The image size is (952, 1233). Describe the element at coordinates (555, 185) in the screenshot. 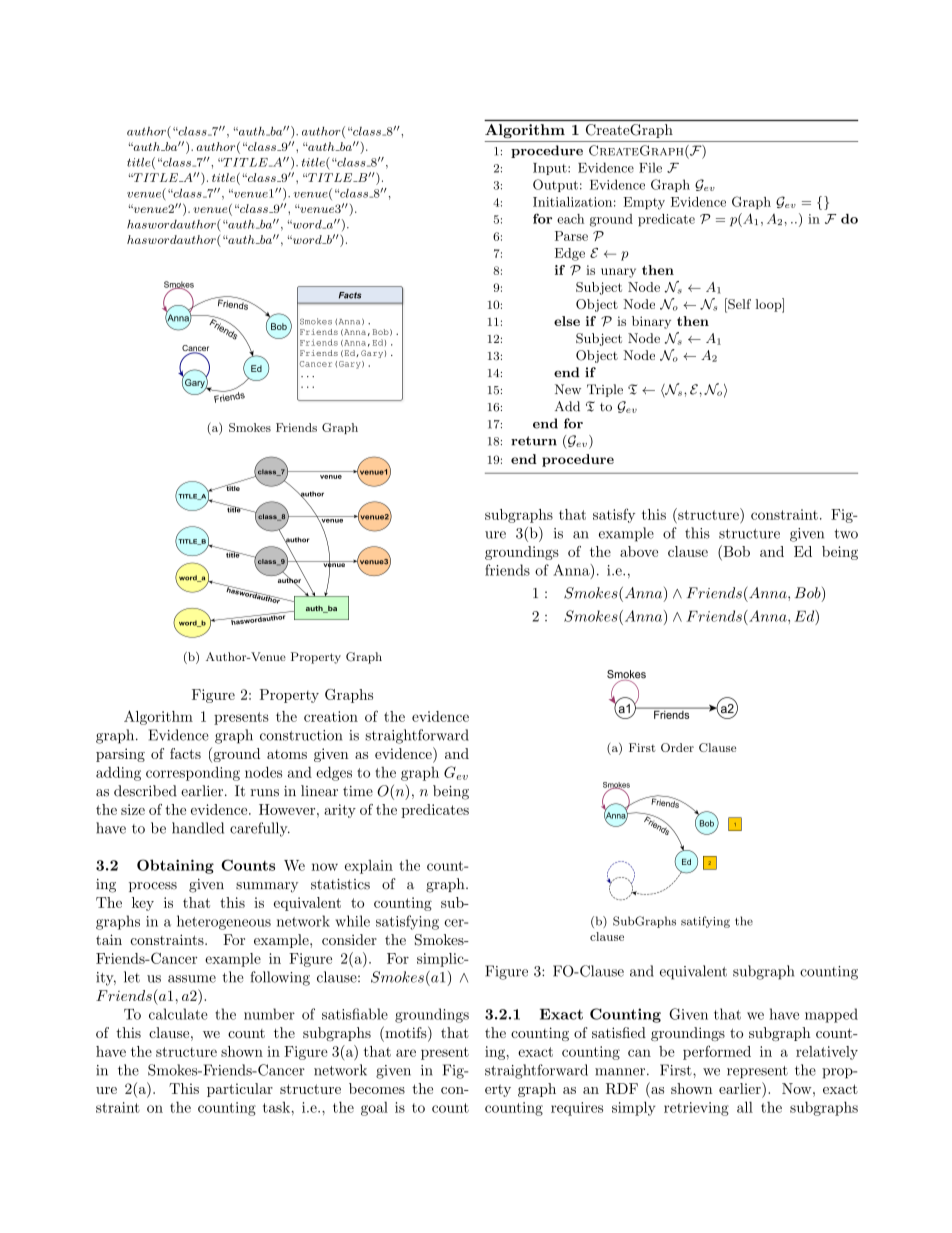

I see `Output` at that location.
